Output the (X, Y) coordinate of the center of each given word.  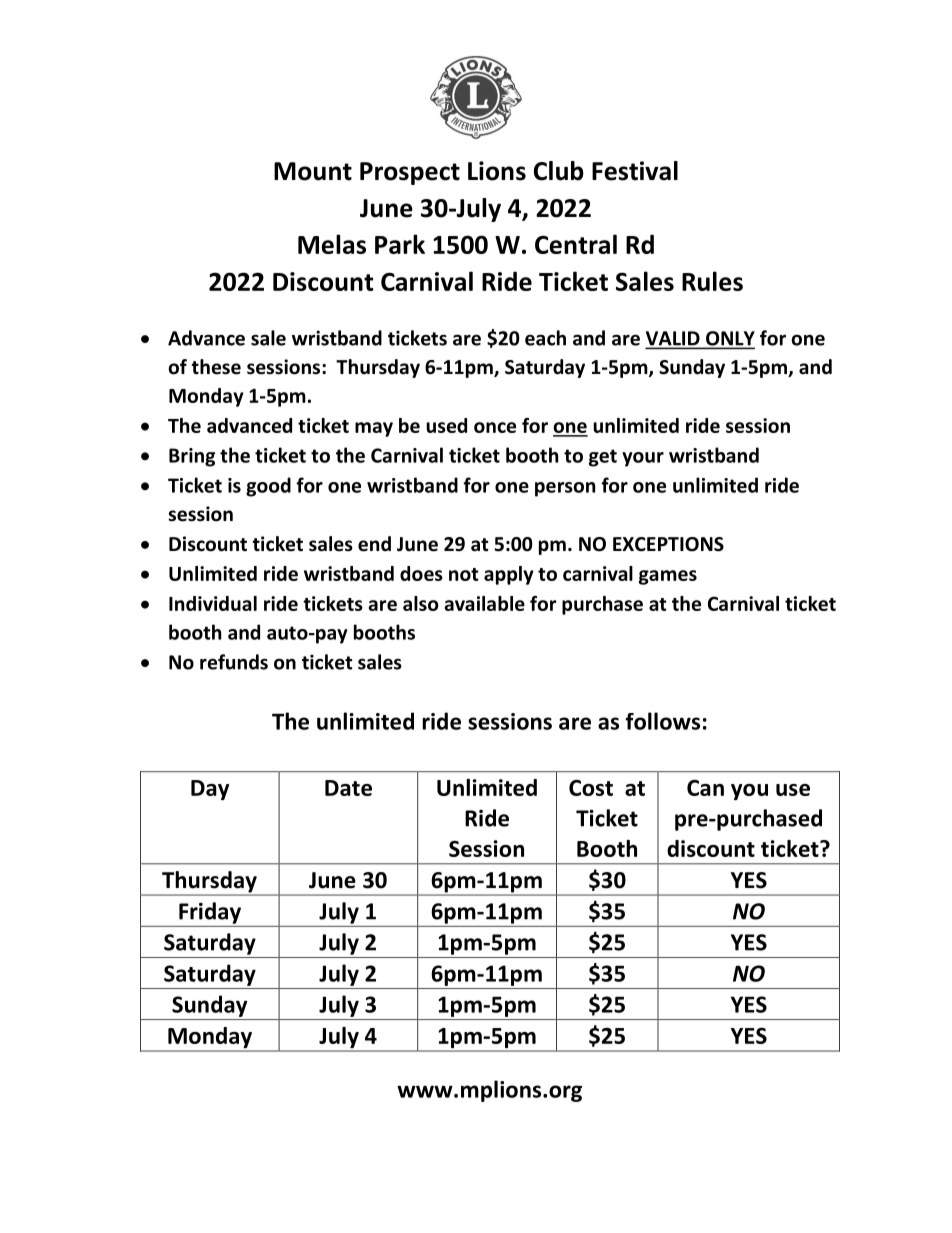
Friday (210, 913)
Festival (635, 171)
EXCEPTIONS (668, 544)
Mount (313, 171)
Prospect (410, 173)
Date (348, 788)
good (268, 487)
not (464, 574)
